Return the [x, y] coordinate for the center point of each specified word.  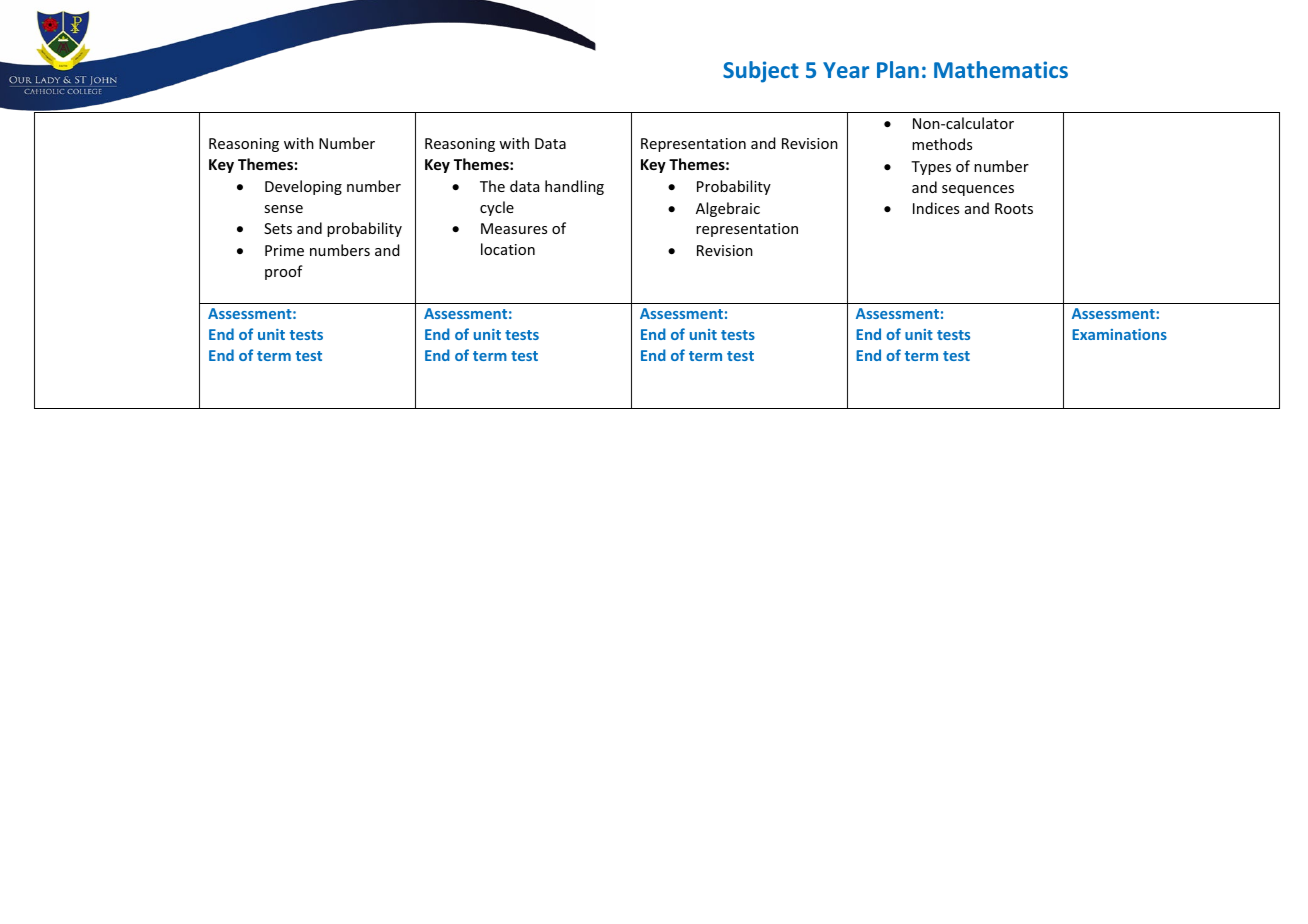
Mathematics [1001, 69]
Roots [1014, 208]
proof [284, 272]
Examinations [1119, 334]
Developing [303, 187]
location [508, 249]
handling [574, 187]
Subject [761, 72]
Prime [284, 250]
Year [846, 70]
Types [931, 168]
